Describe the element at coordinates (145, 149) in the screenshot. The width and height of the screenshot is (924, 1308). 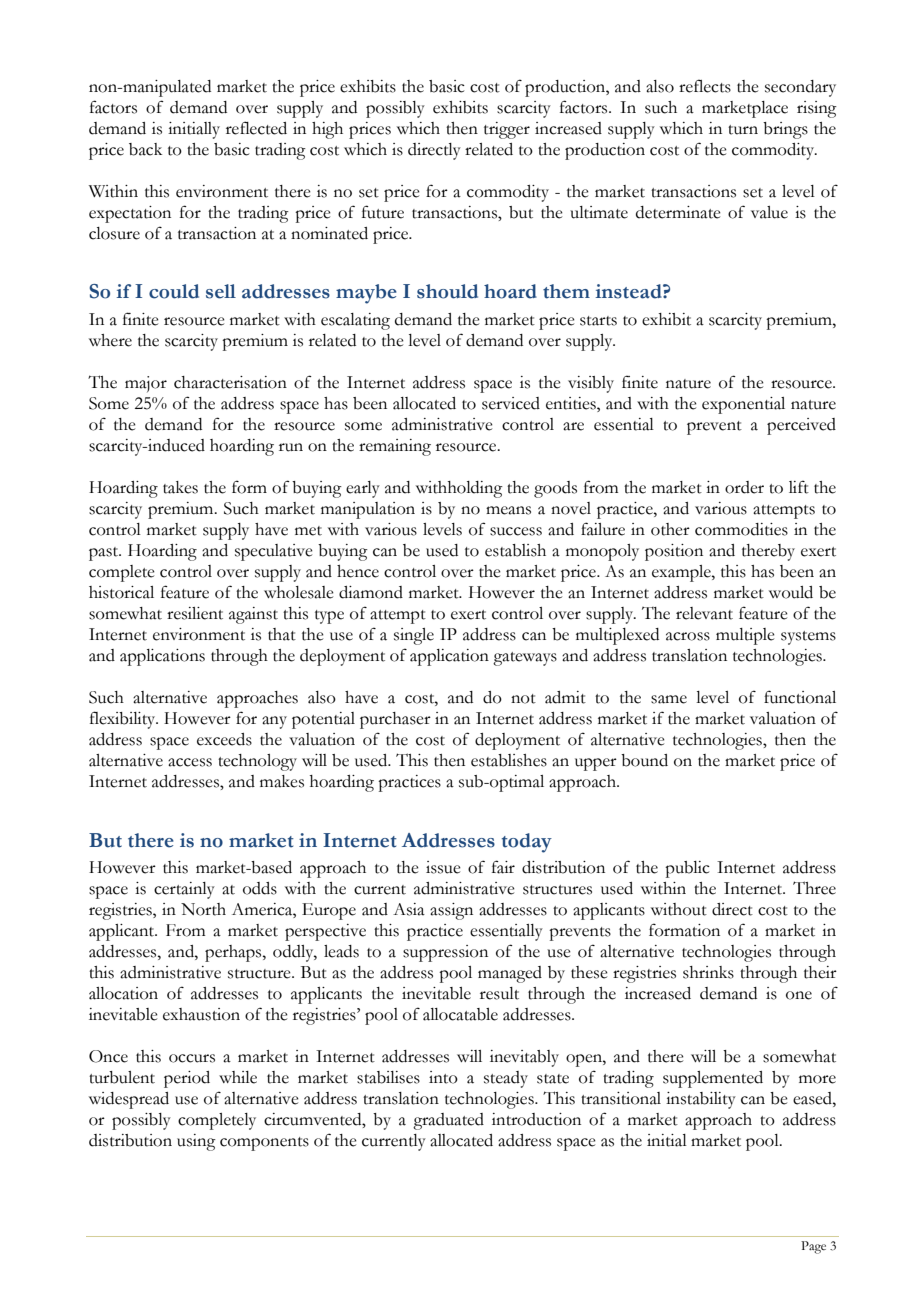
I see `back` at that location.
